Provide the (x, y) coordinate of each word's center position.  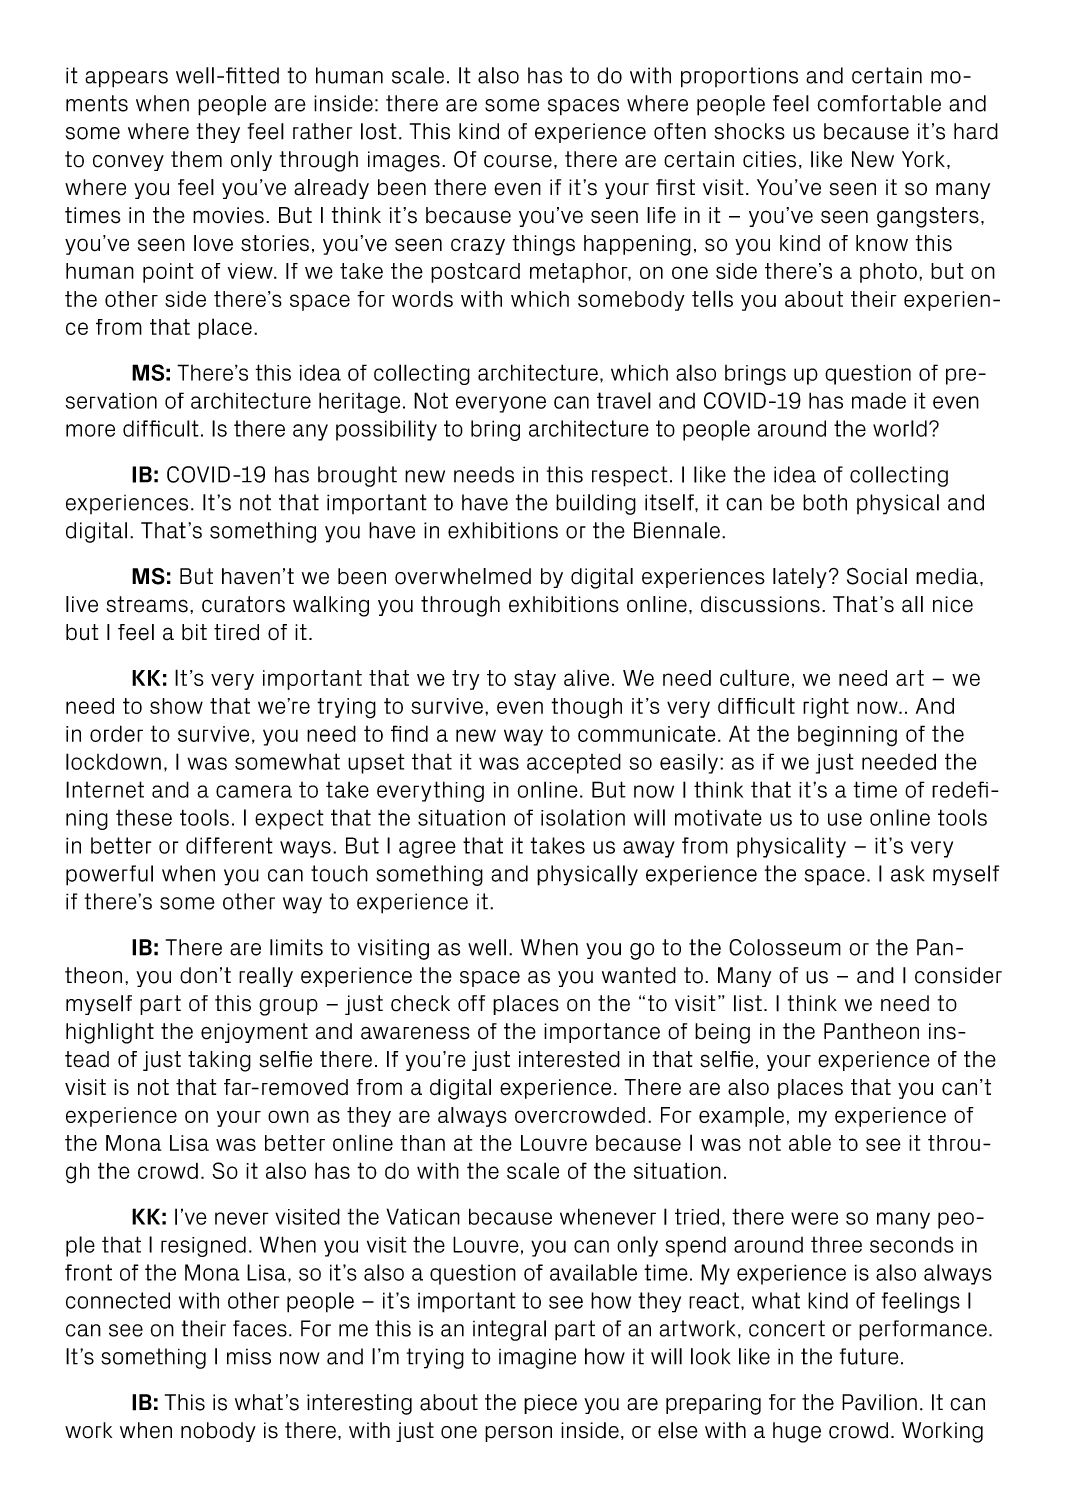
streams (147, 604)
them (196, 159)
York (923, 159)
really (266, 977)
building (596, 504)
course (518, 161)
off (471, 1003)
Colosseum (785, 947)
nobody (218, 1432)
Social (877, 576)
